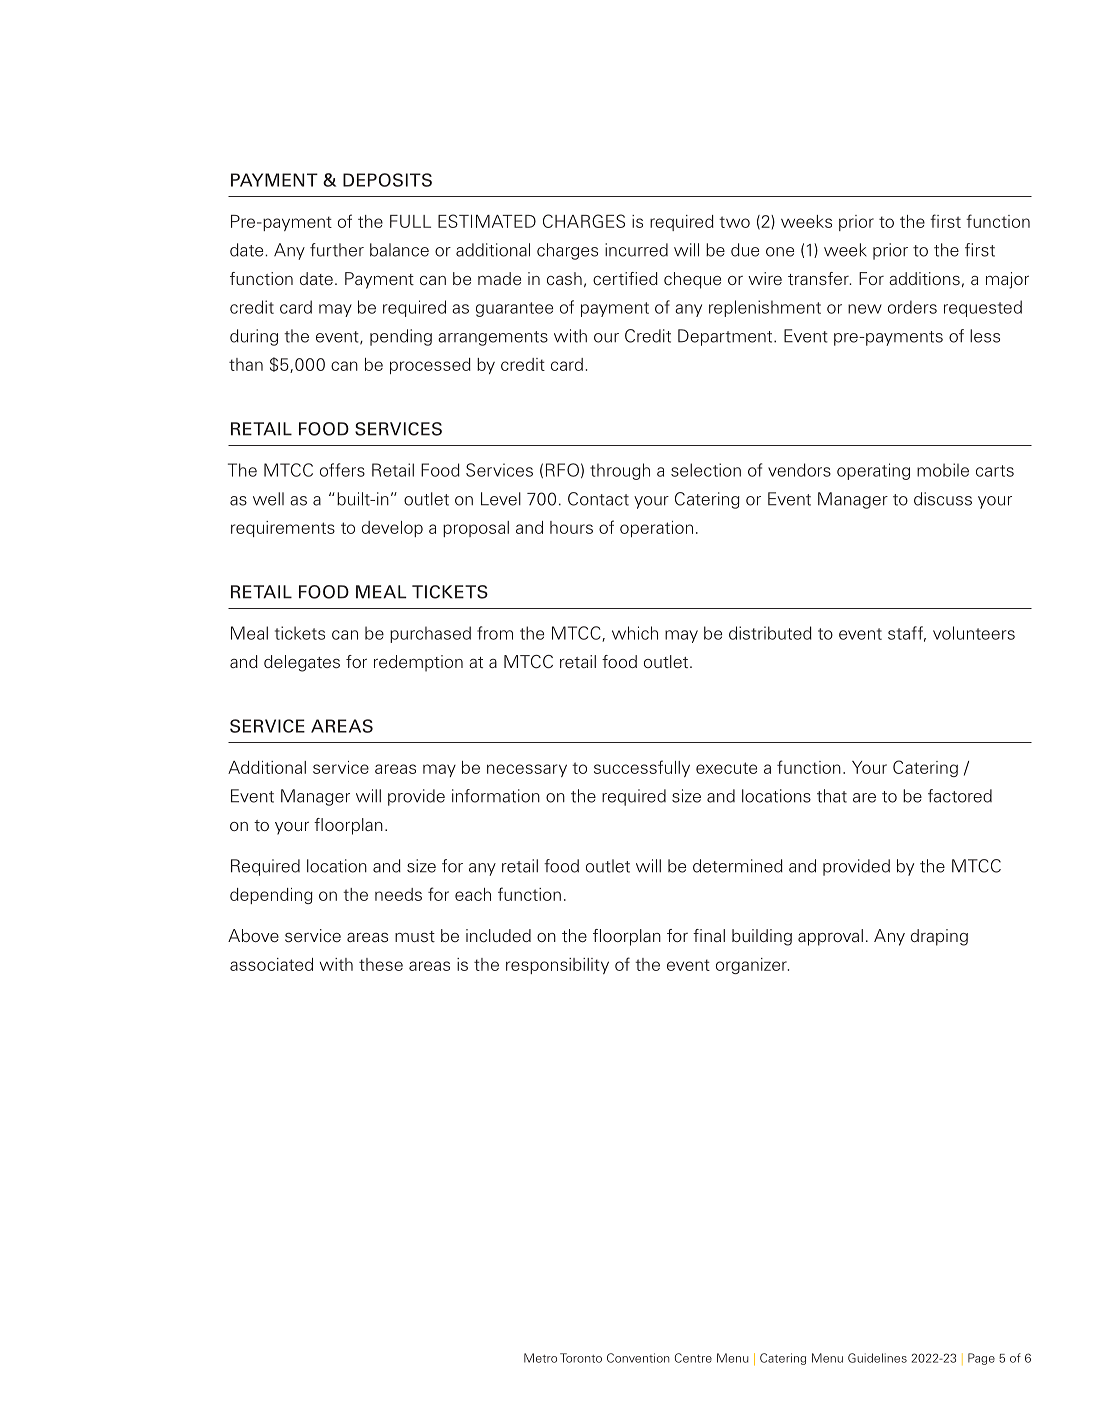 The height and width of the image is (1418, 1096). I want to click on Guidelines, so click(877, 1358).
